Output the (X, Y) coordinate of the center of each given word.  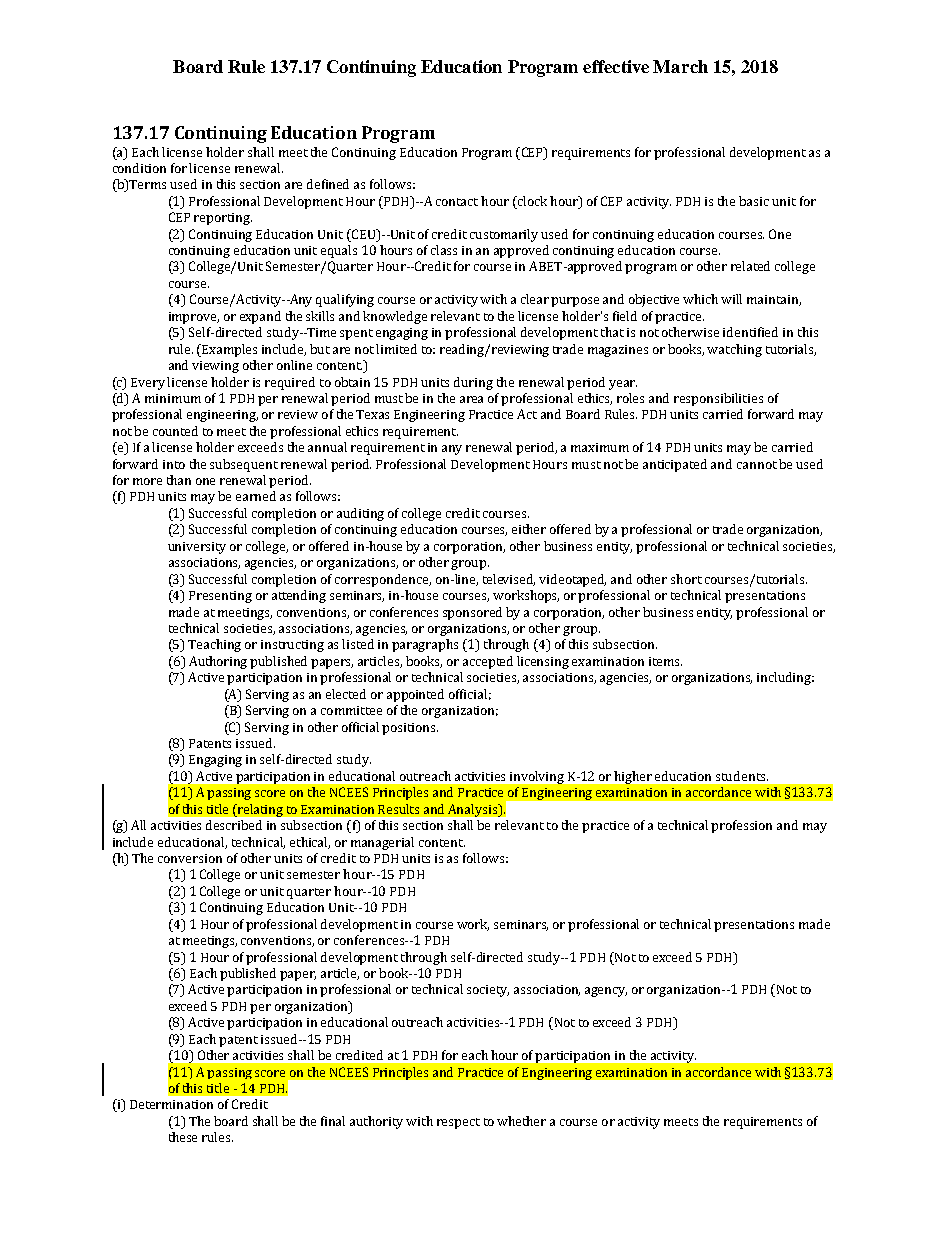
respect (458, 1123)
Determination (171, 1104)
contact (457, 202)
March (680, 66)
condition (139, 168)
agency (606, 992)
